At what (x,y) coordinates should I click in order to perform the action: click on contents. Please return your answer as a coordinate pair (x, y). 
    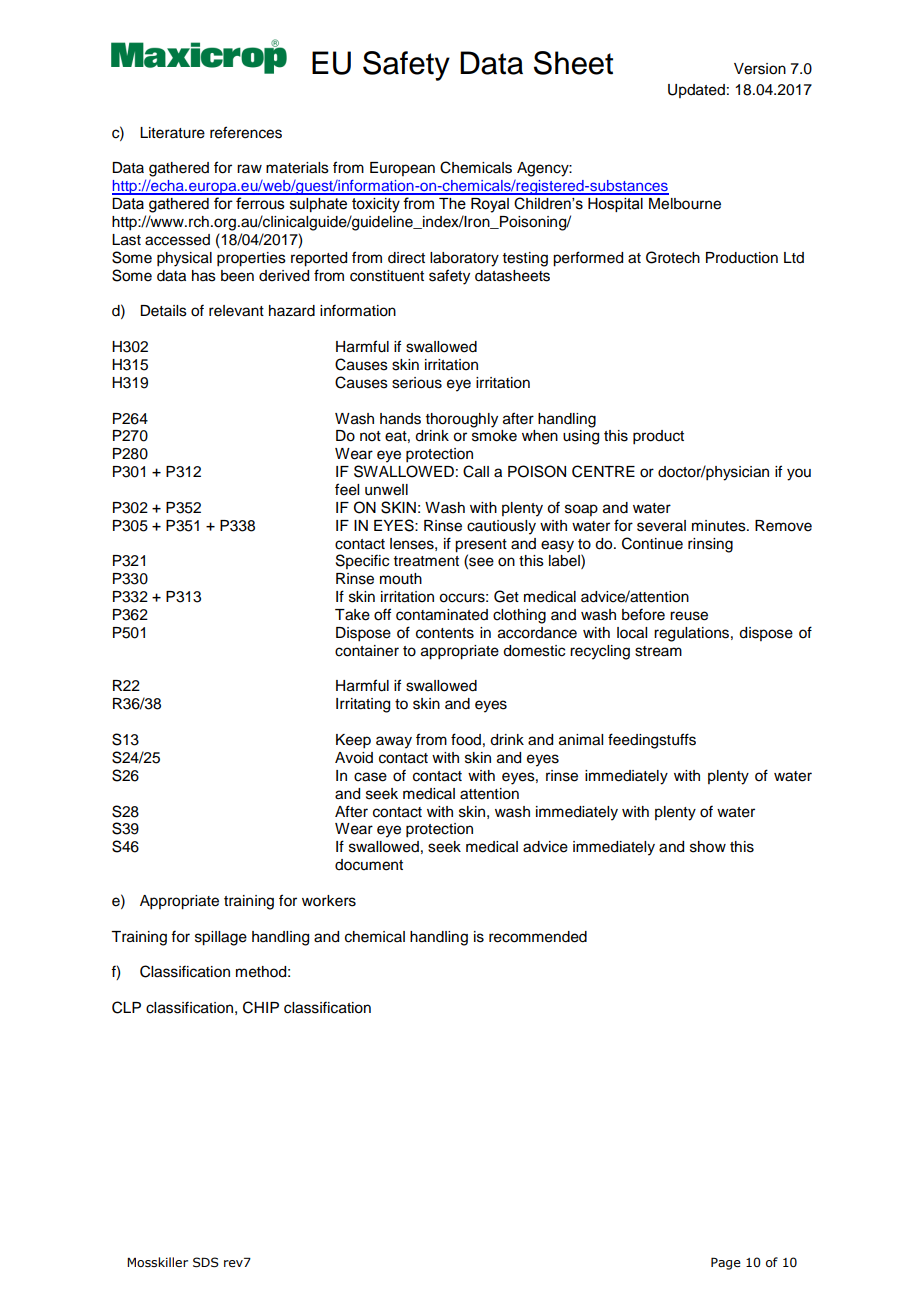
    Looking at the image, I should click on (445, 633).
